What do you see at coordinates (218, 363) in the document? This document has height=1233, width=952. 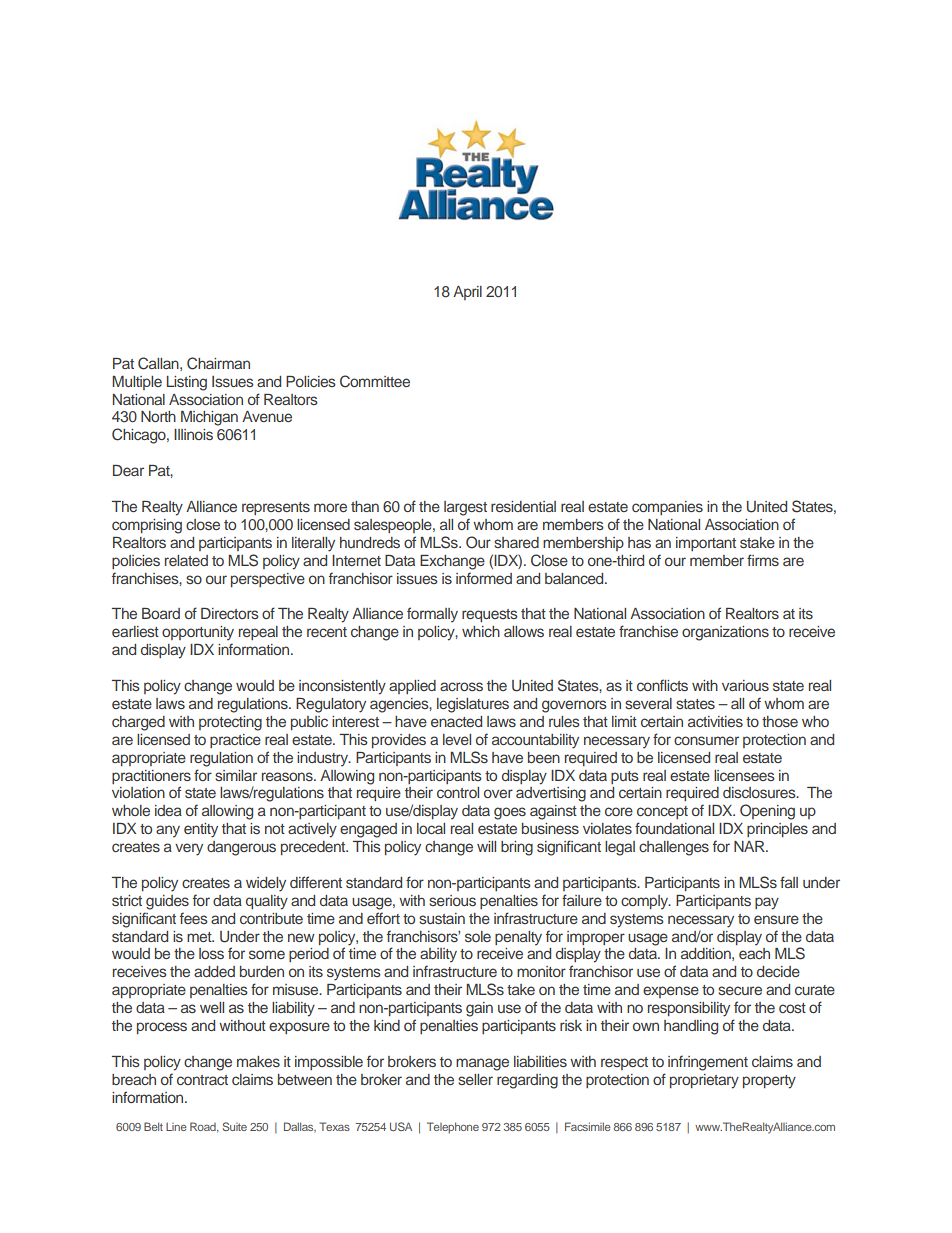 I see `Chairman` at bounding box center [218, 363].
